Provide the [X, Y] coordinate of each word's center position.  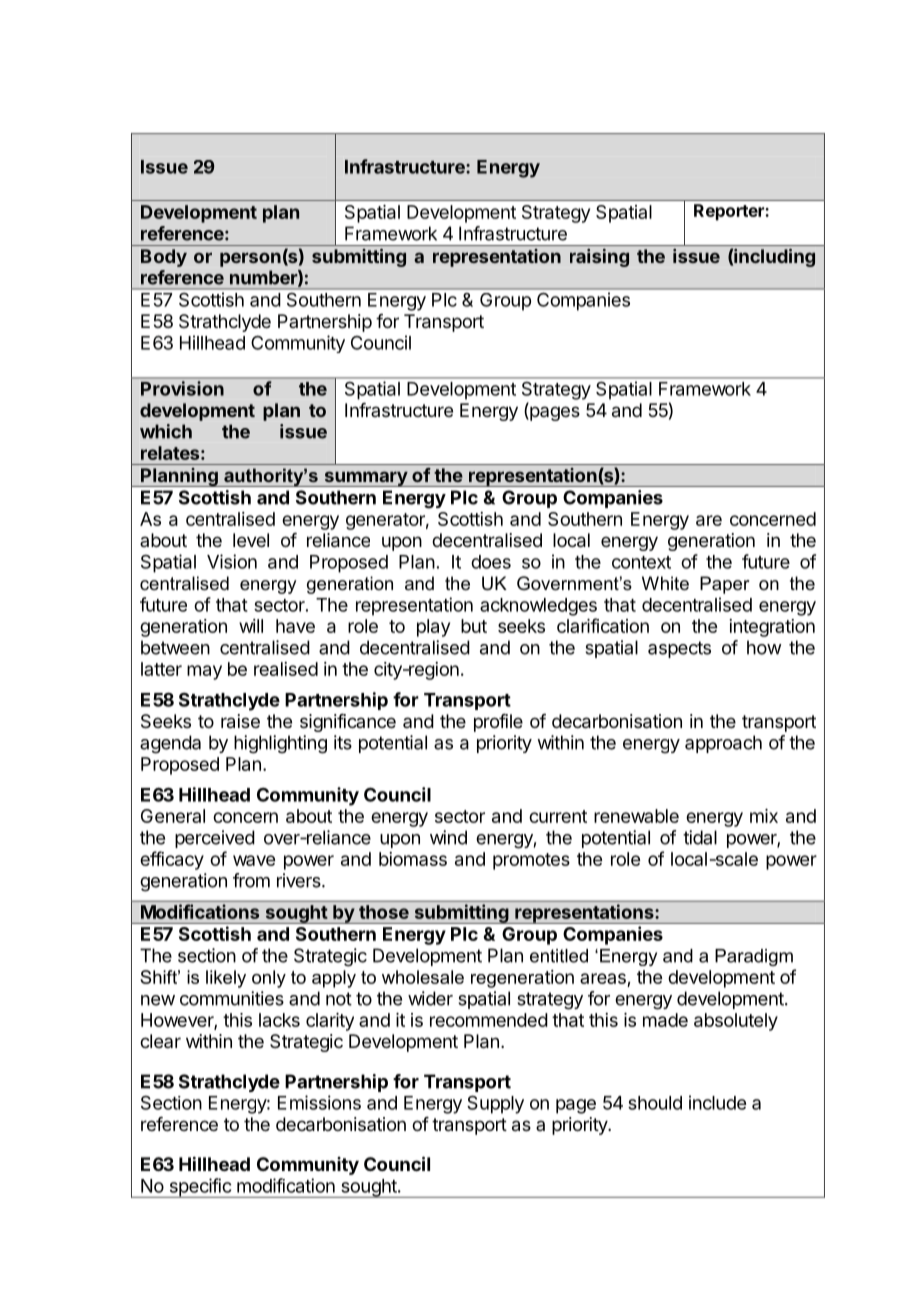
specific [200, 1188]
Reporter [730, 212]
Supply [495, 1104]
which [166, 431]
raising [599, 258]
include [717, 1102]
